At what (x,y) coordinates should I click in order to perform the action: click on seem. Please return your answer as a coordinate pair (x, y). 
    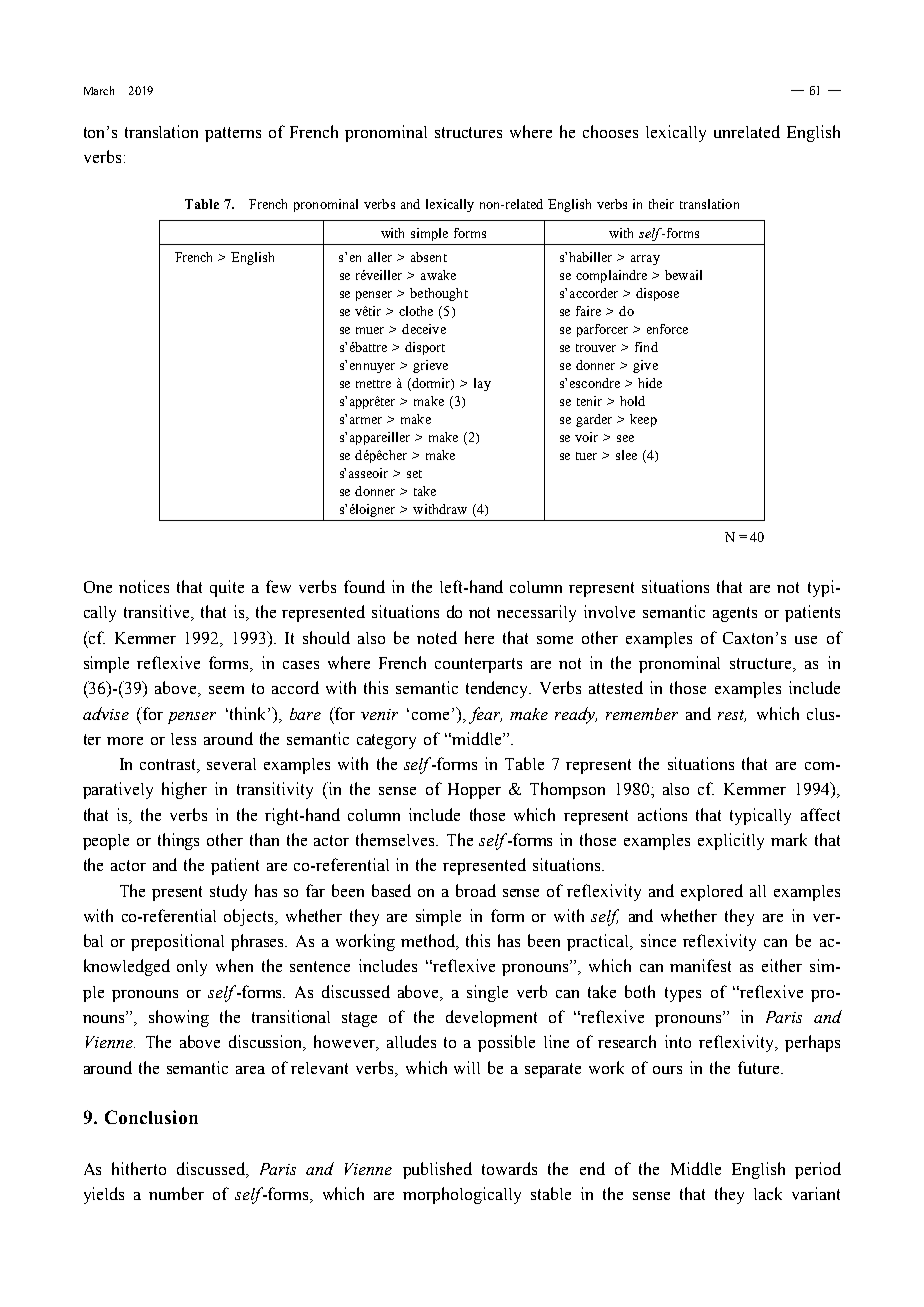
    Looking at the image, I should click on (226, 690).
